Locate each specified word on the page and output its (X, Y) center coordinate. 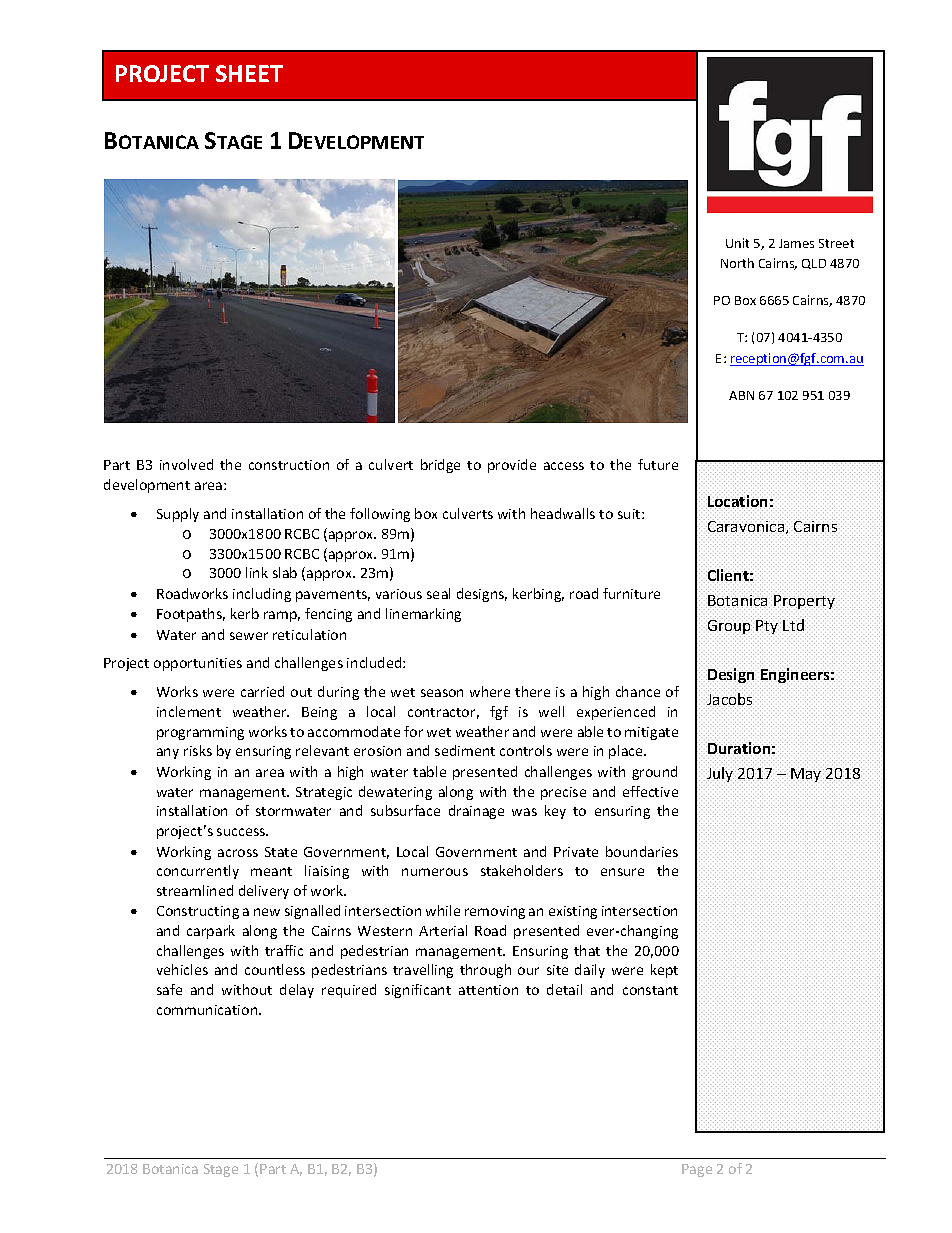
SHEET (249, 73)
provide (512, 466)
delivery (264, 892)
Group (730, 627)
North (737, 263)
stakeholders (522, 870)
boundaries (642, 851)
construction (289, 465)
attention (488, 990)
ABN (741, 395)
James (796, 243)
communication (208, 1010)
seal (438, 593)
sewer (249, 636)
